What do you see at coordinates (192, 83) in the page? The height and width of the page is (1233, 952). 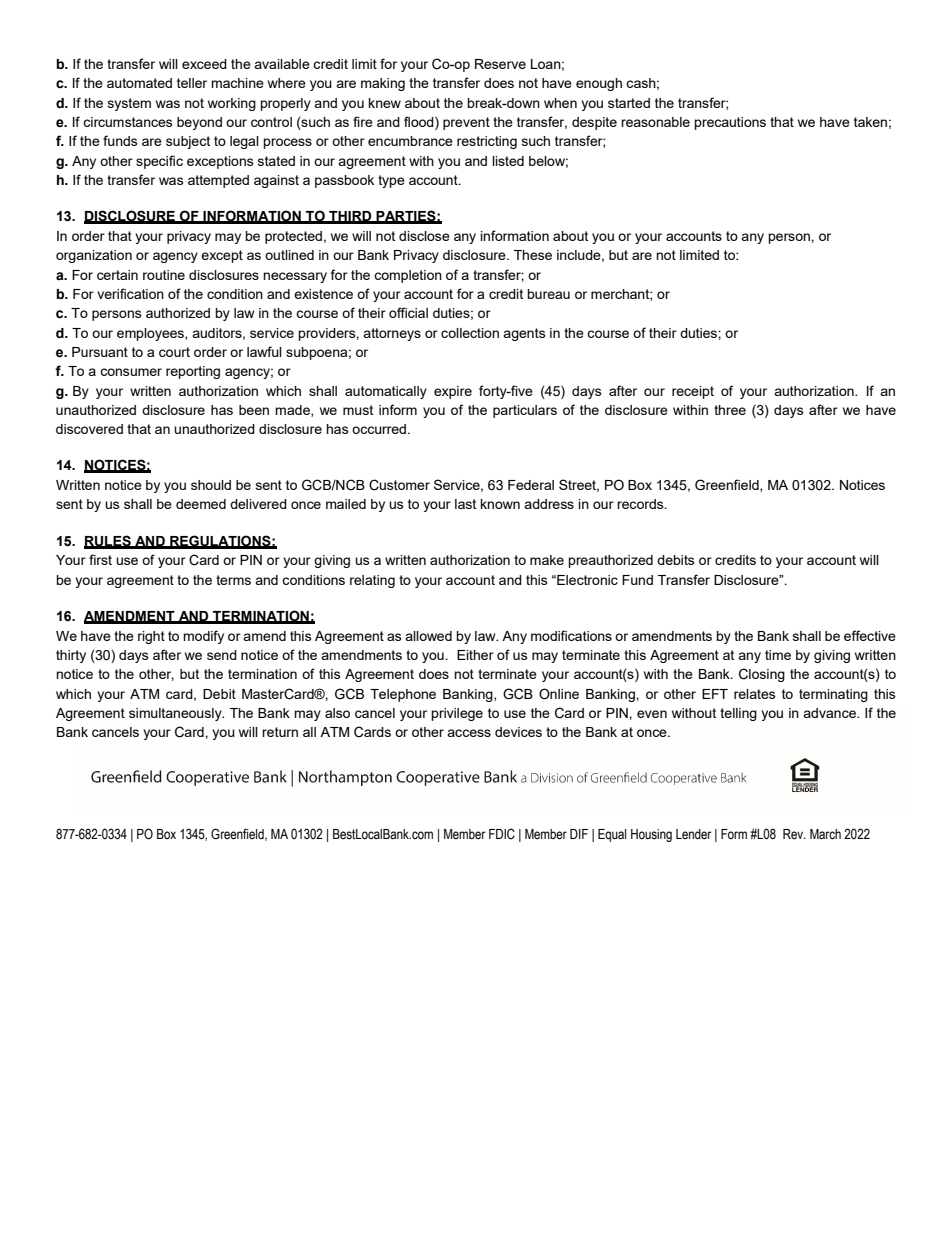 I see `teller` at bounding box center [192, 83].
